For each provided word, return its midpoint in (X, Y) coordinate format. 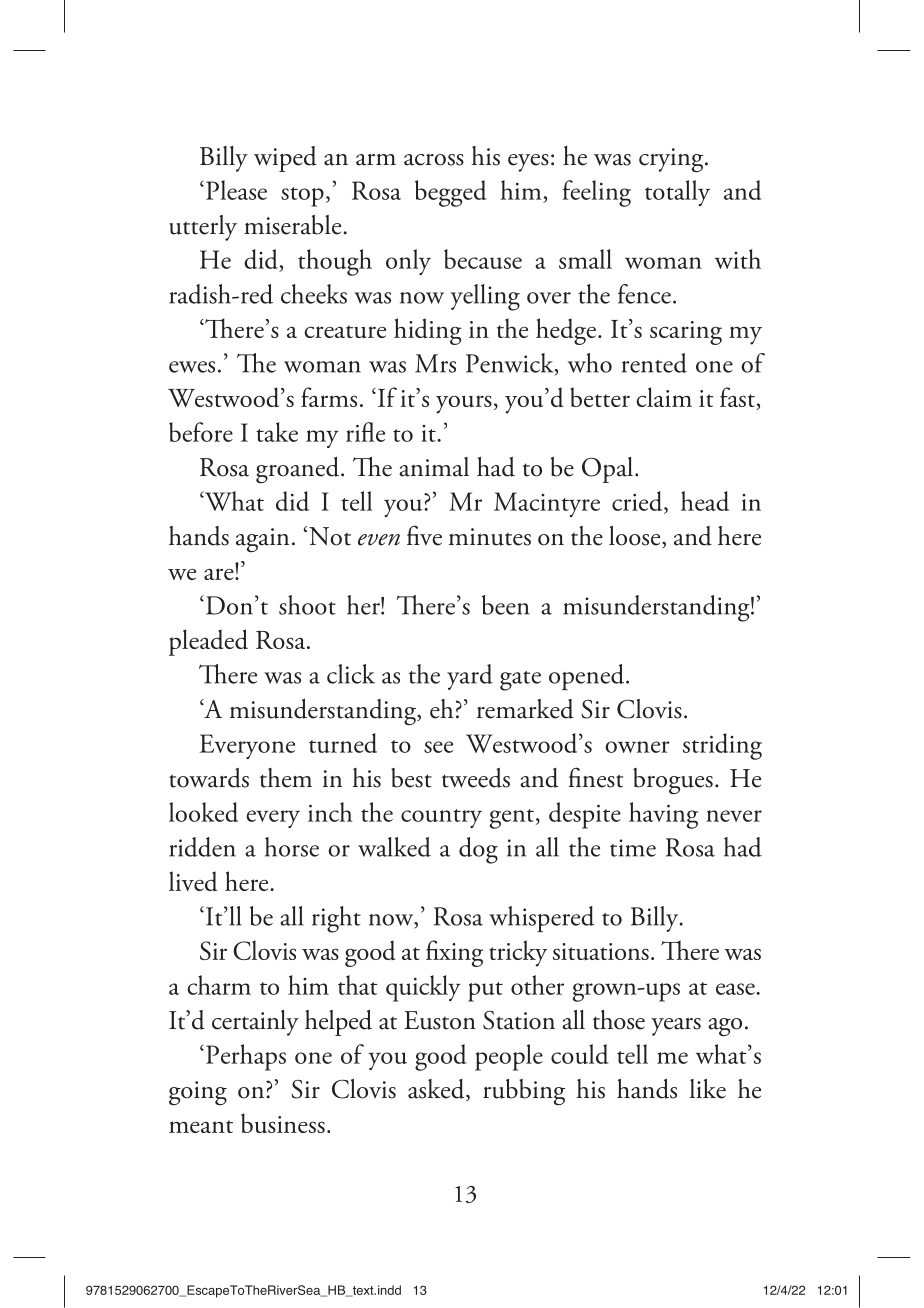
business (283, 1123)
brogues (673, 781)
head (705, 501)
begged (451, 193)
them (286, 778)
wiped (285, 159)
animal (434, 467)
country (441, 818)
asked (437, 1090)
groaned (299, 470)
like (708, 1089)
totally (677, 193)
